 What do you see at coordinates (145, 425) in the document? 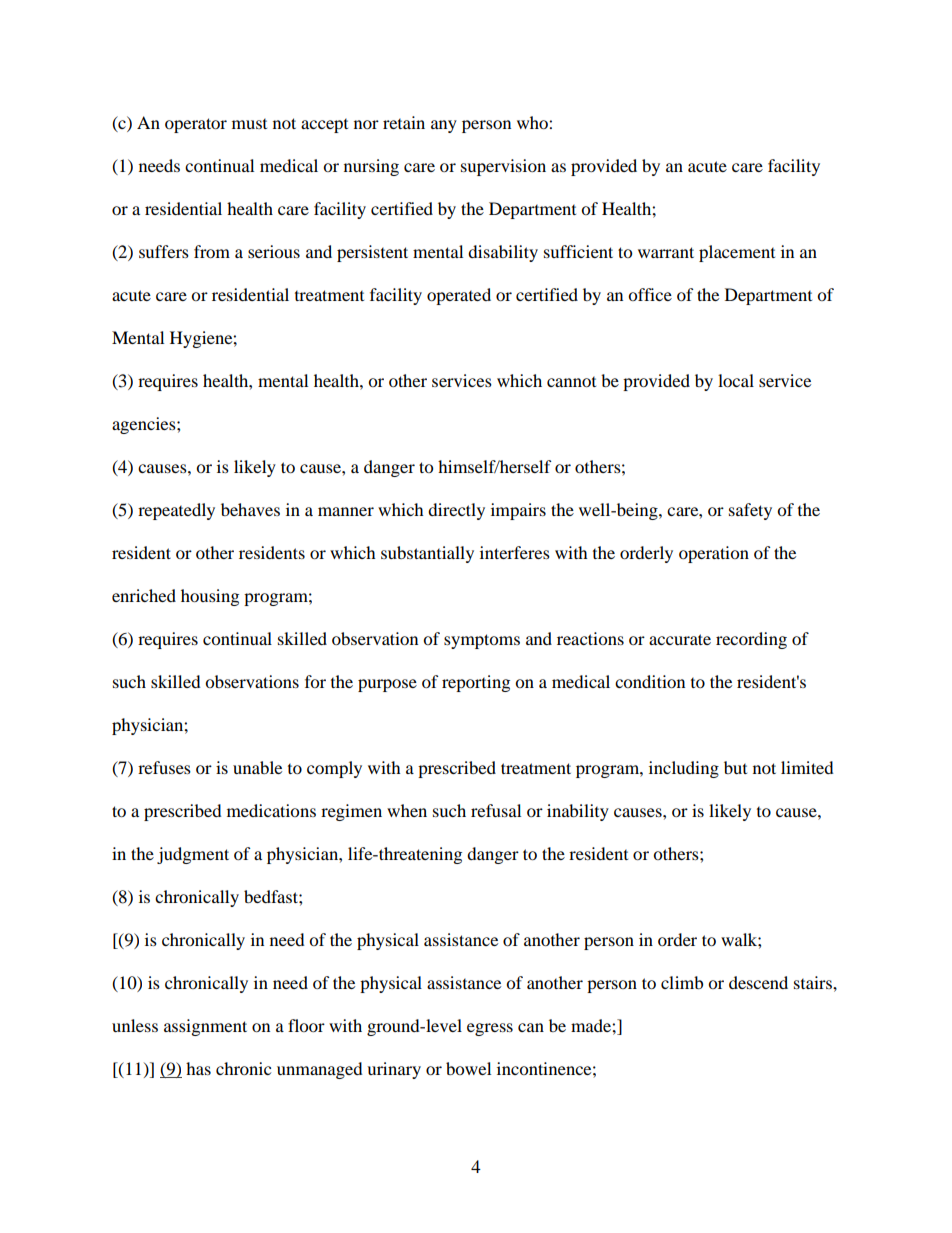
I see `agencies` at bounding box center [145, 425].
